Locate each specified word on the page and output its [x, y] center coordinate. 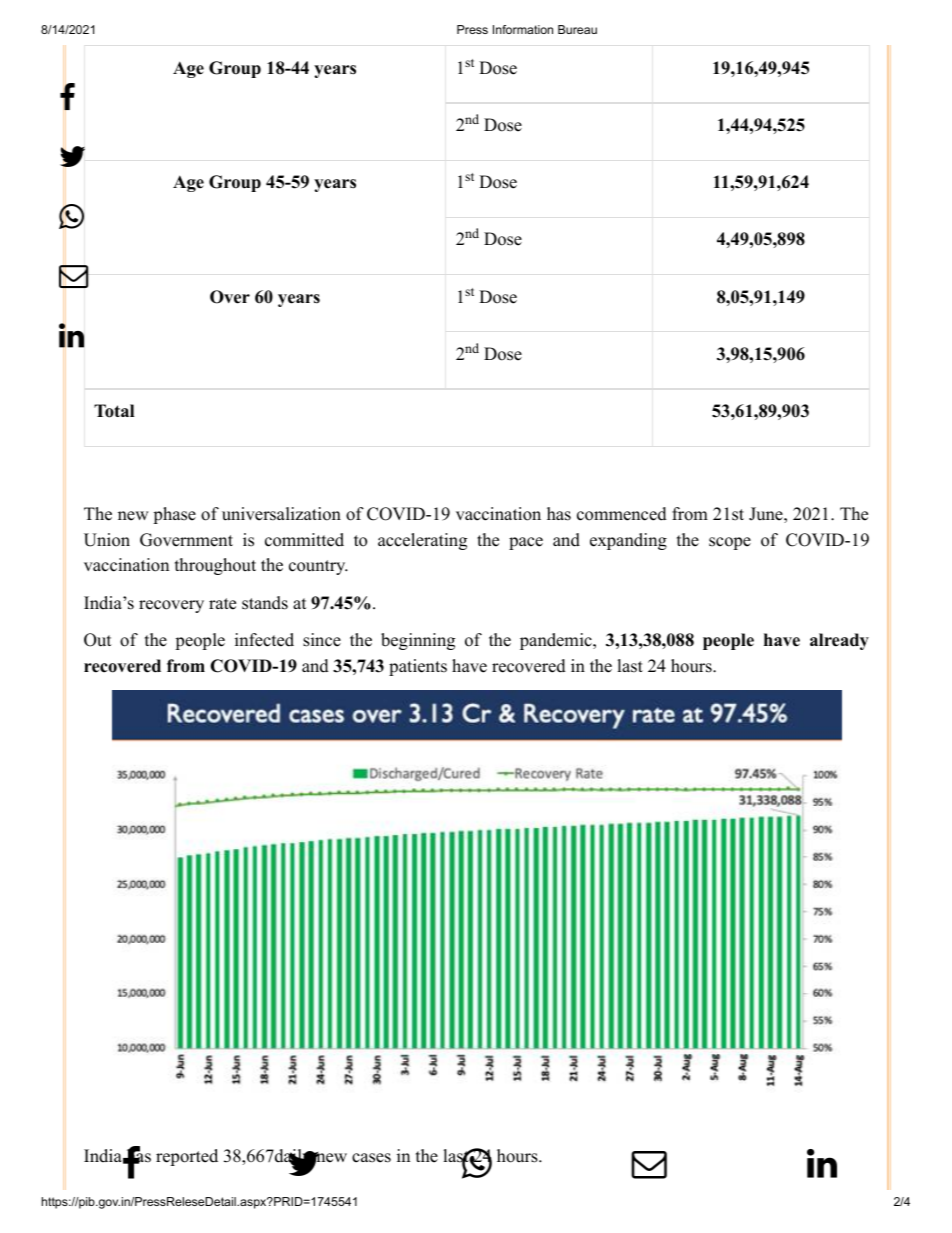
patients [418, 667]
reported [187, 1157]
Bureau [577, 29]
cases [371, 1158]
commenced [622, 514]
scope [730, 543]
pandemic [557, 641]
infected [264, 640]
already [839, 641]
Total [114, 411]
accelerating [422, 541]
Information [523, 29]
